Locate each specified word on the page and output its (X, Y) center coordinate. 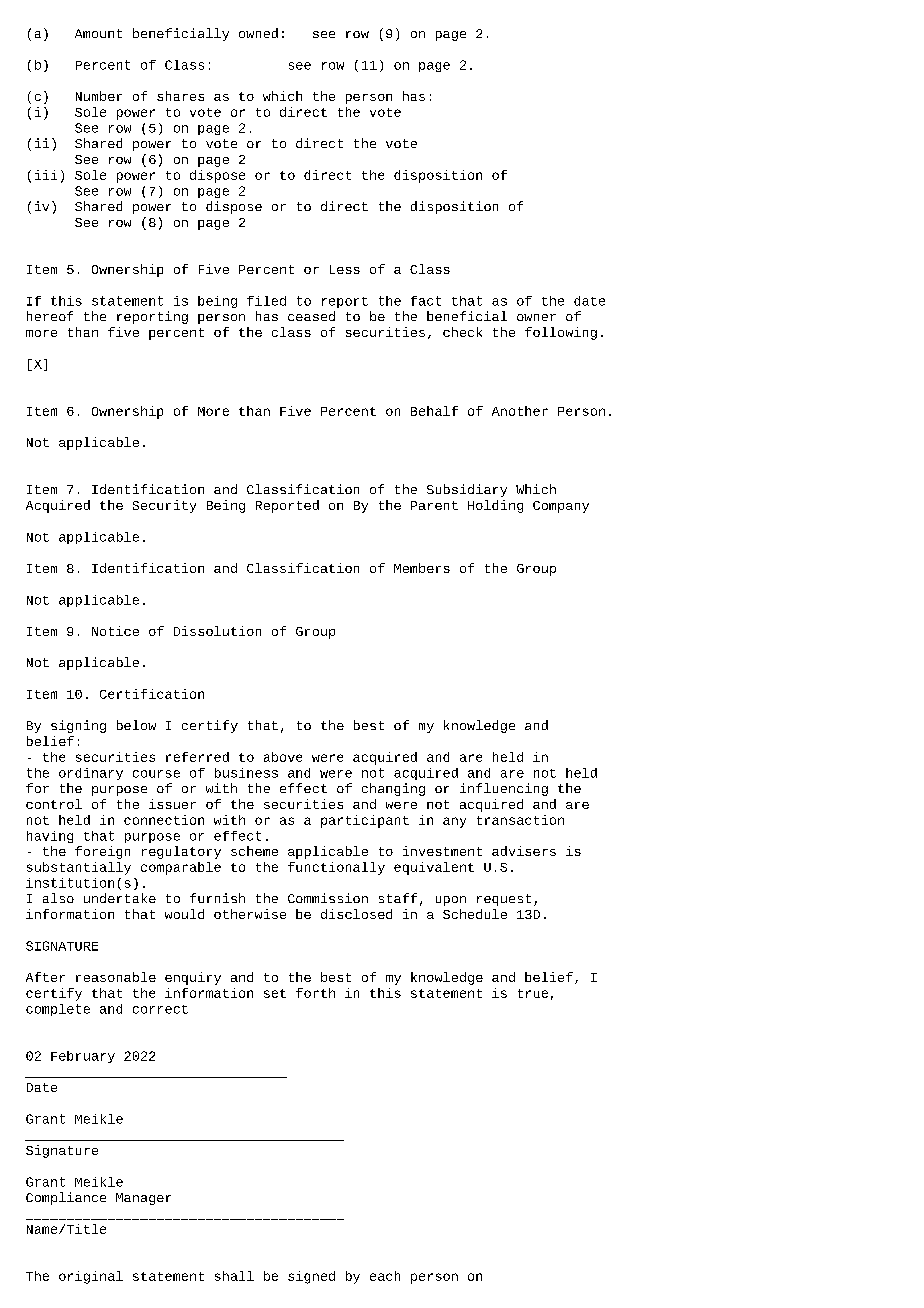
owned (258, 33)
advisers (524, 851)
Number (99, 96)
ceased (311, 316)
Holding (495, 506)
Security (164, 506)
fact (426, 301)
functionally (336, 868)
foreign (102, 852)
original (91, 1277)
